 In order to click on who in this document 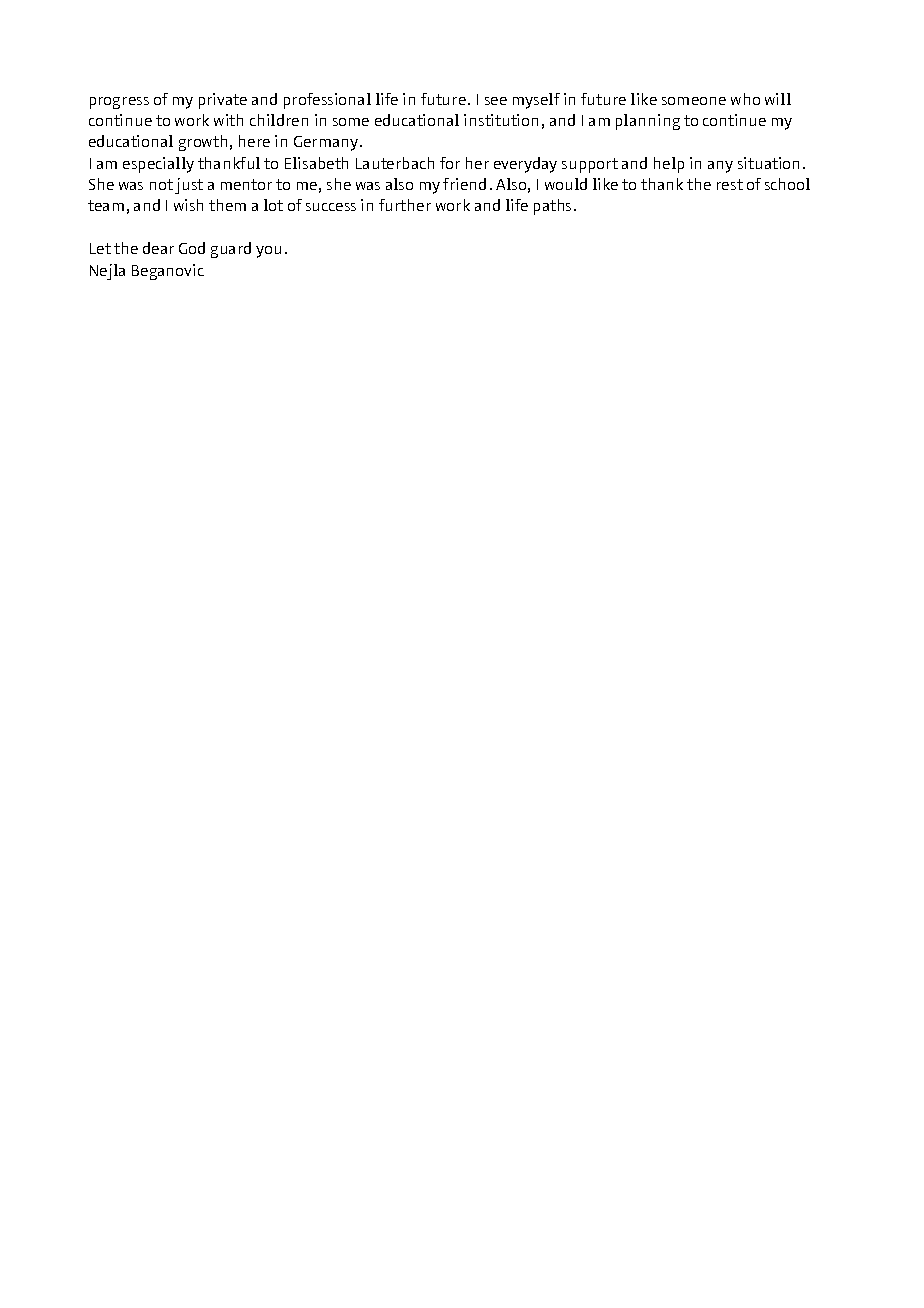, I will do `click(745, 99)`.
